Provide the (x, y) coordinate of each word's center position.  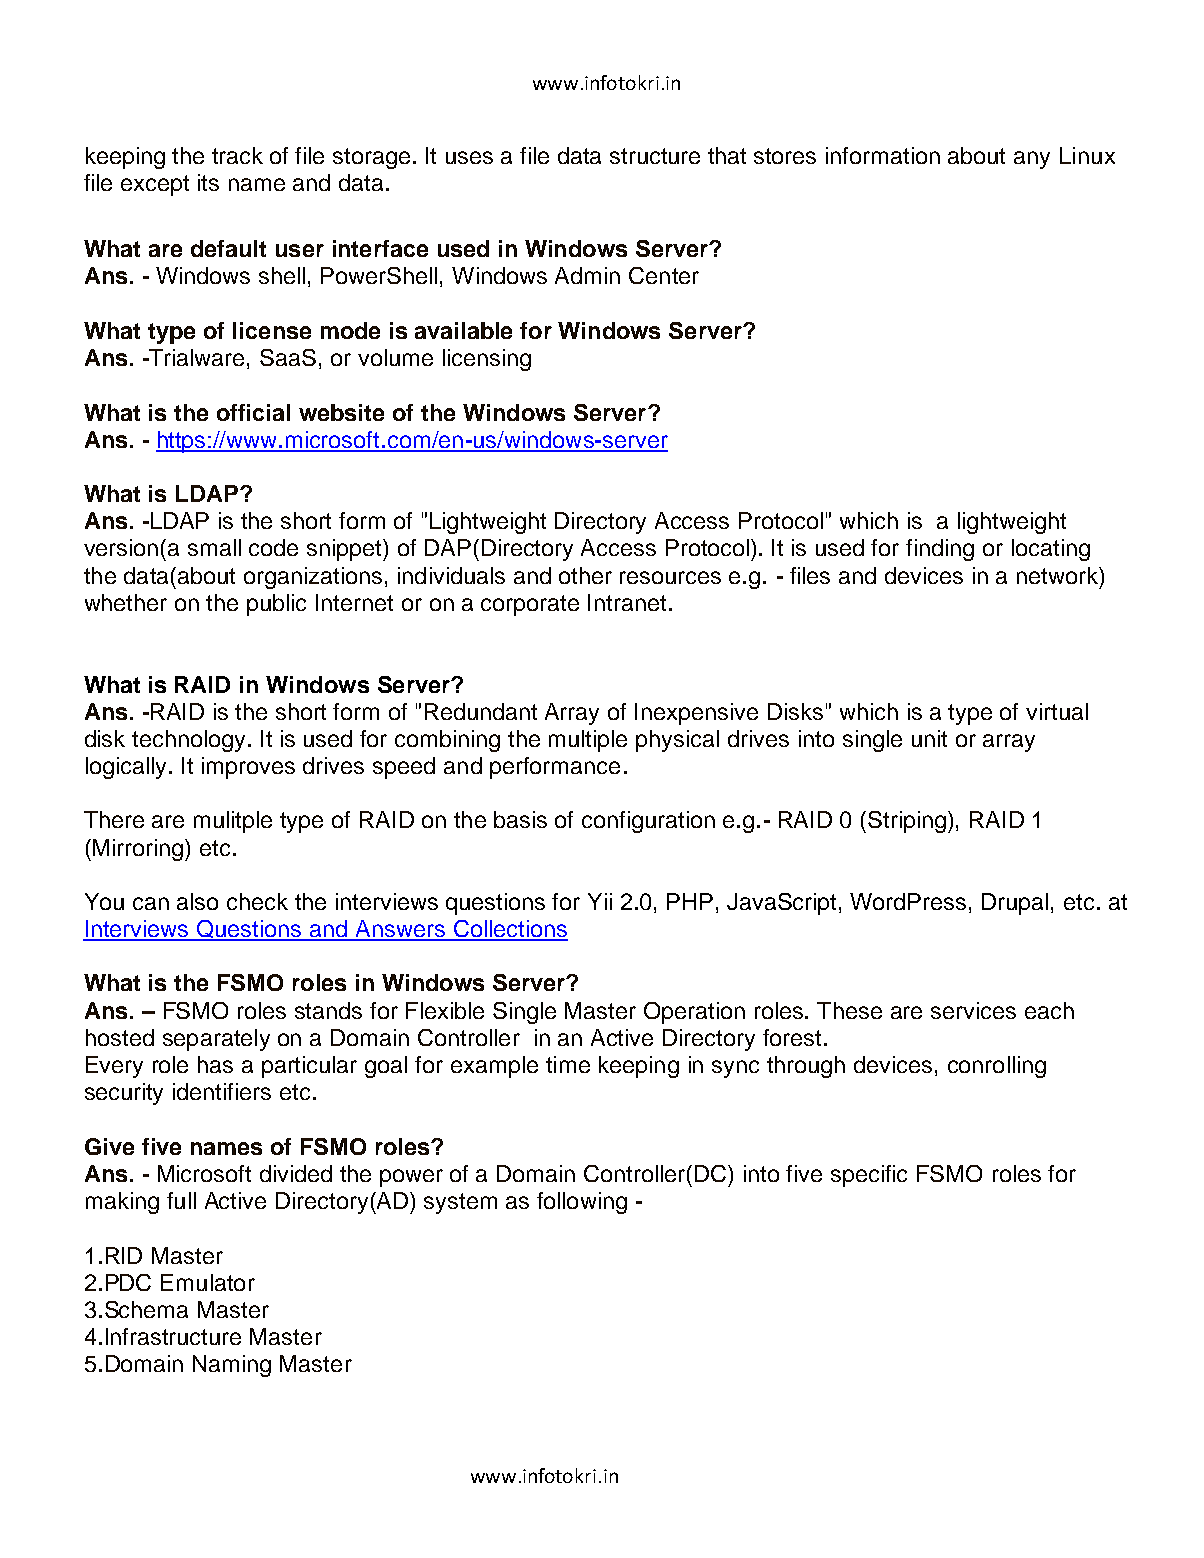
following (582, 1203)
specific (869, 1176)
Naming (232, 1366)
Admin (587, 275)
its (208, 182)
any (1032, 160)
